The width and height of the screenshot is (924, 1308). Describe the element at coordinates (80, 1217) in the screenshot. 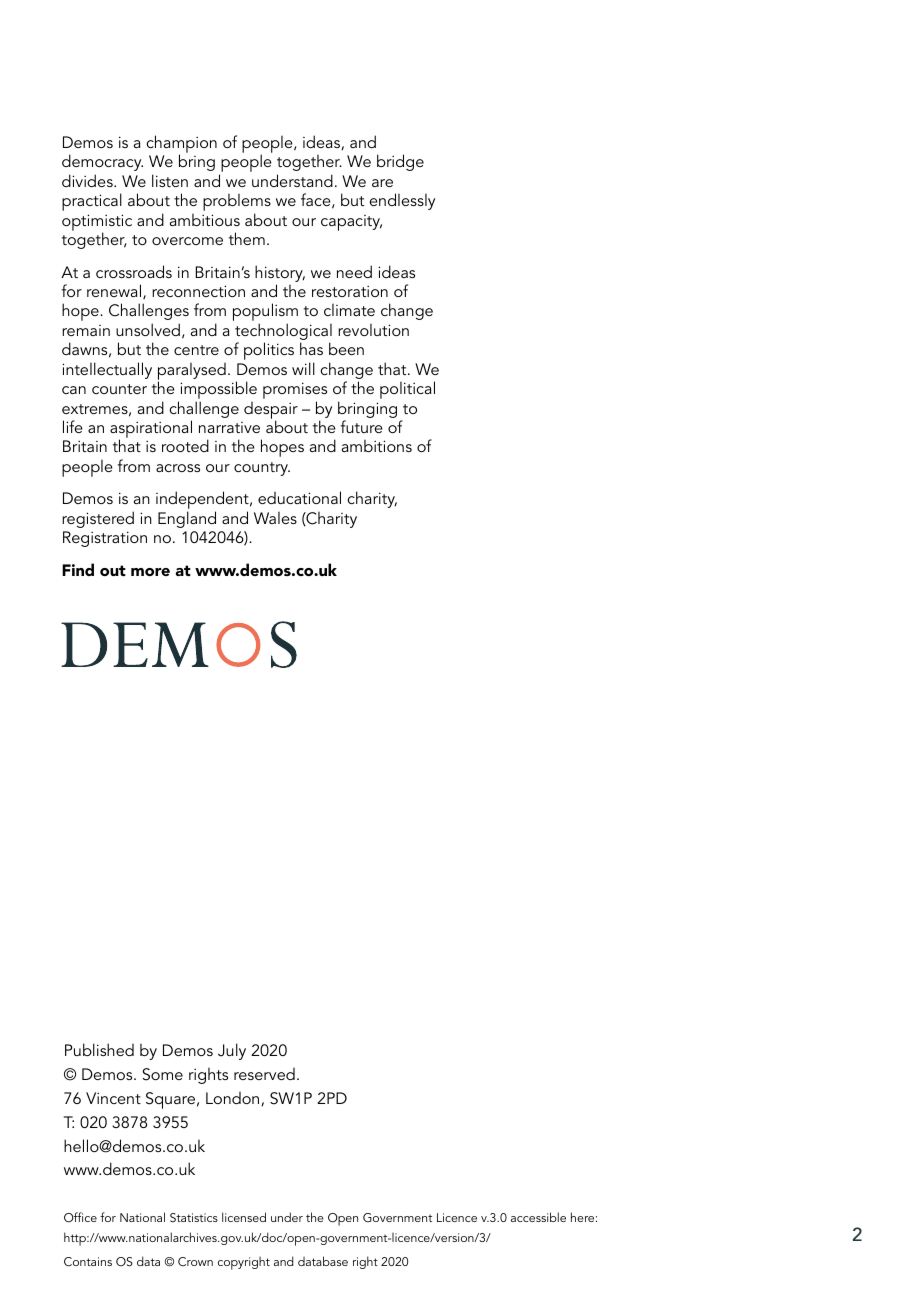

I see `Office` at that location.
